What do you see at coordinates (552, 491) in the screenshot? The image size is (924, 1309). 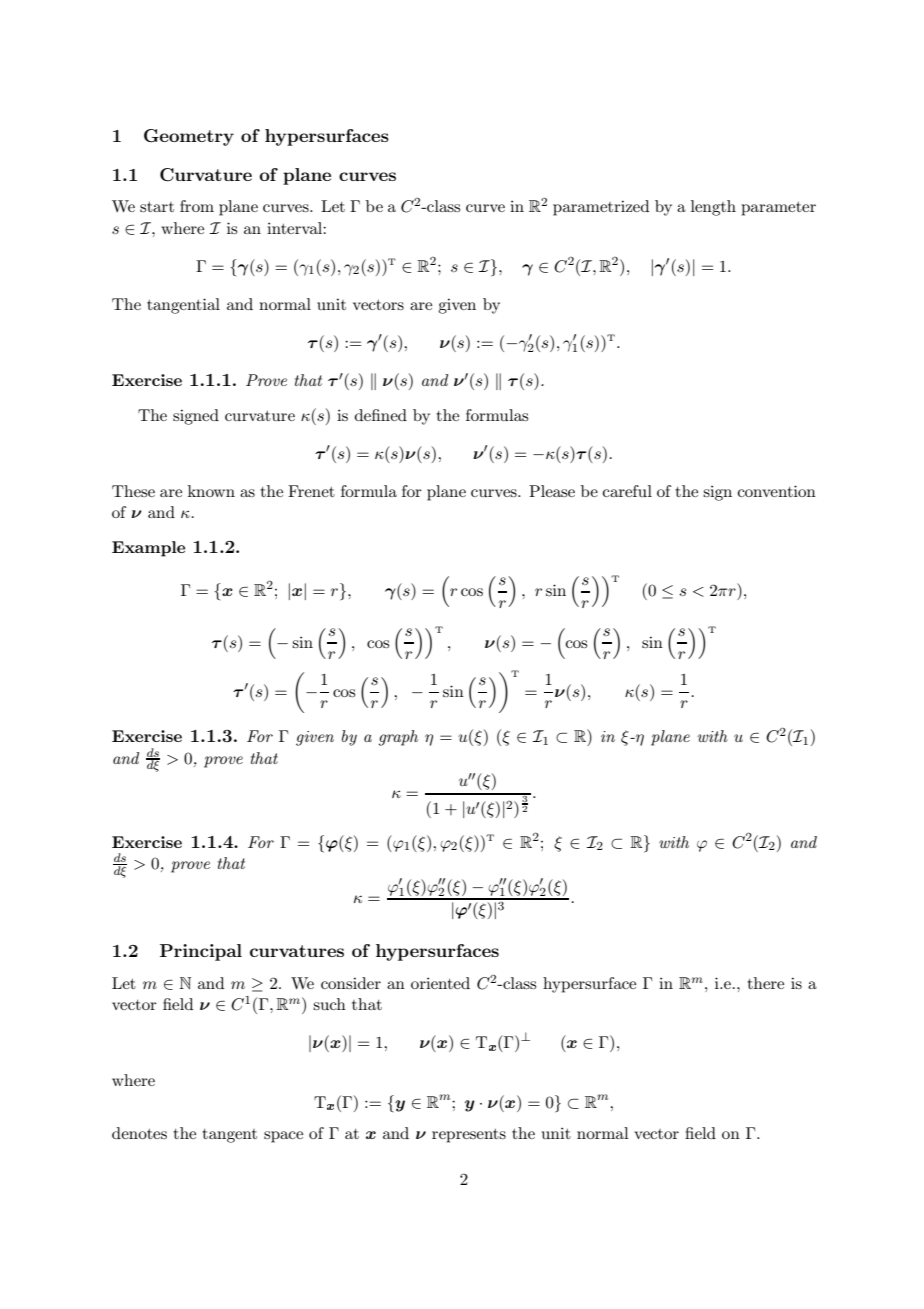 I see `Please` at bounding box center [552, 491].
